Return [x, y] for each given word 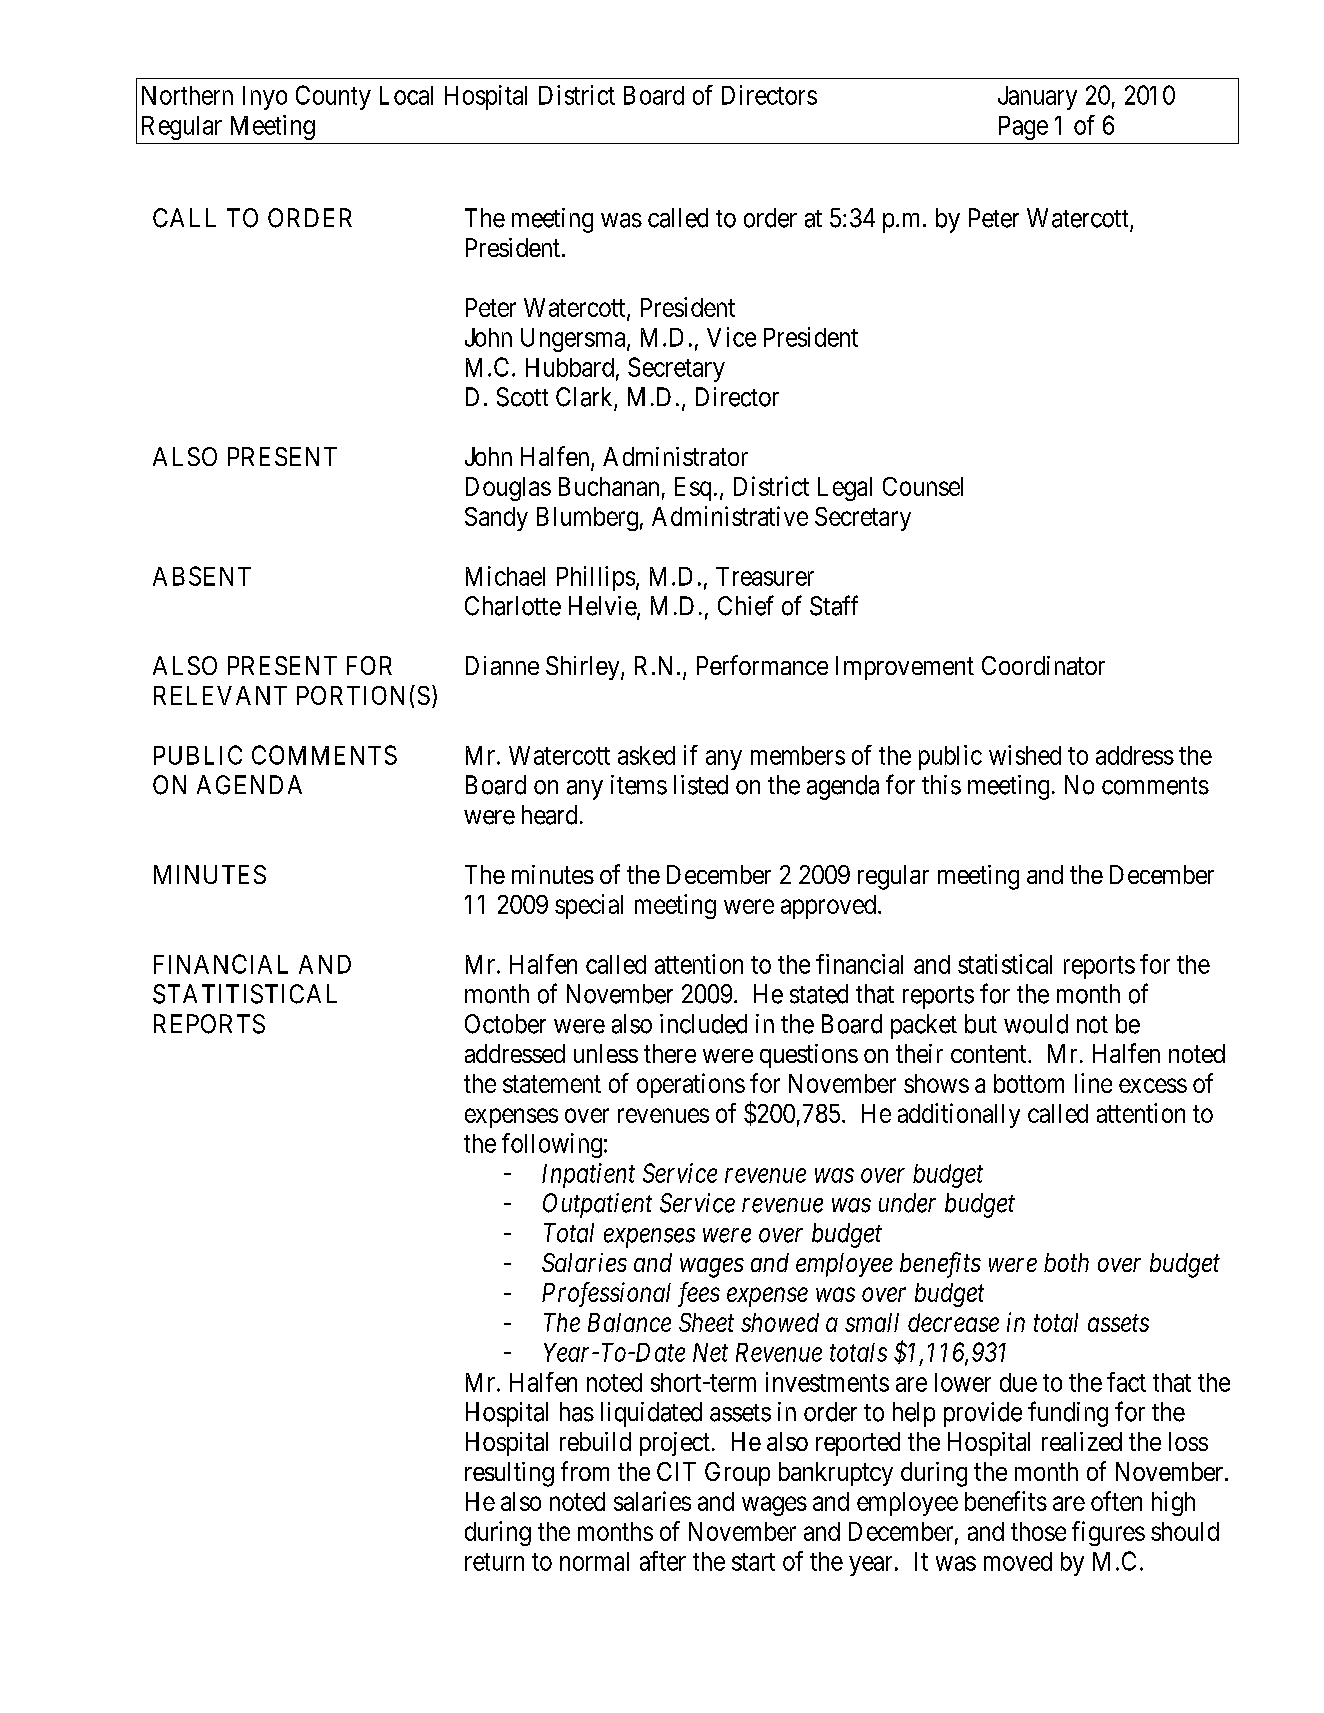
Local [406, 95]
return [494, 1562]
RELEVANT [220, 695]
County [333, 97]
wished [1025, 755]
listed [701, 785]
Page [1023, 128]
